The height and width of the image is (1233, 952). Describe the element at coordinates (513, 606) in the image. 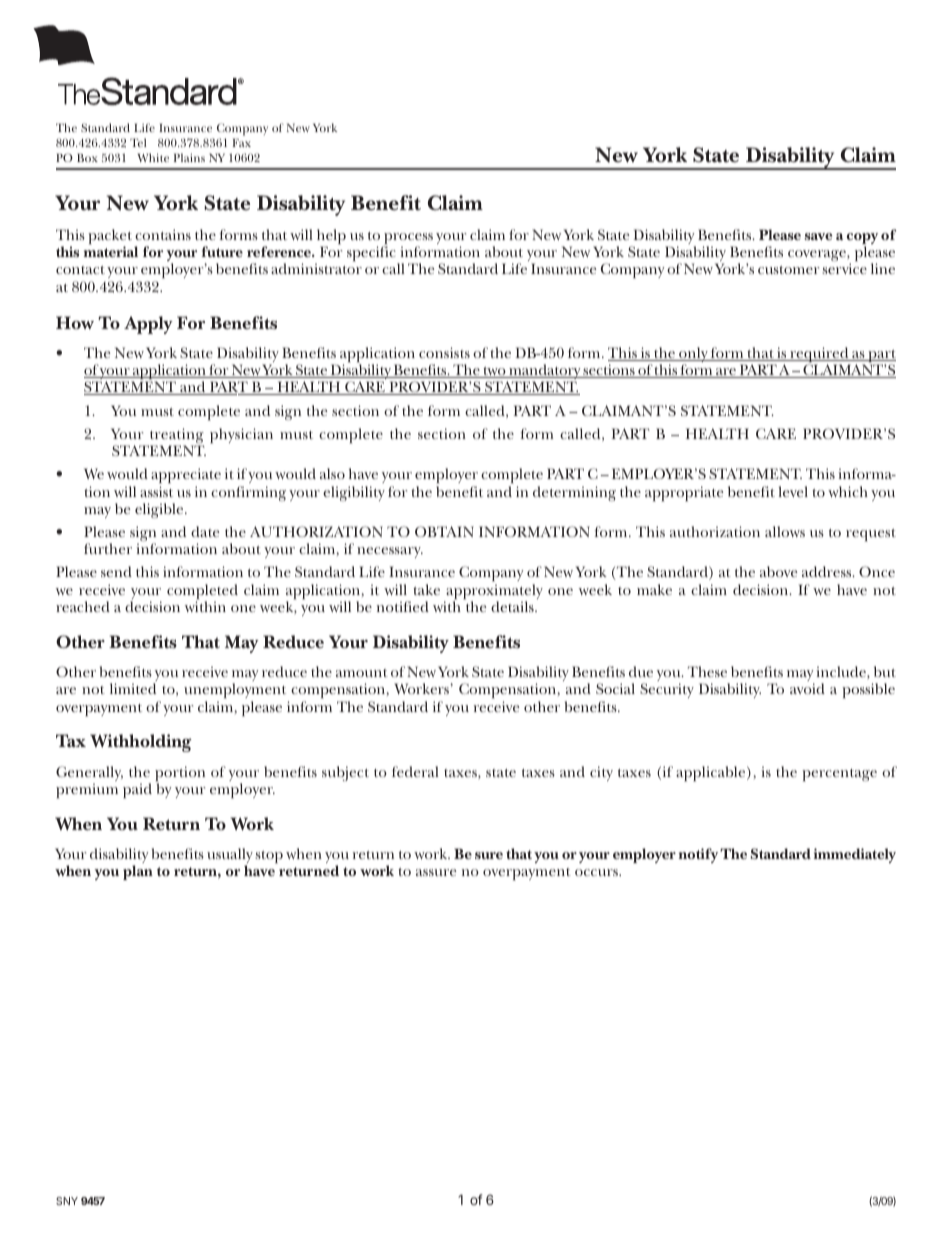

I see `details` at that location.
